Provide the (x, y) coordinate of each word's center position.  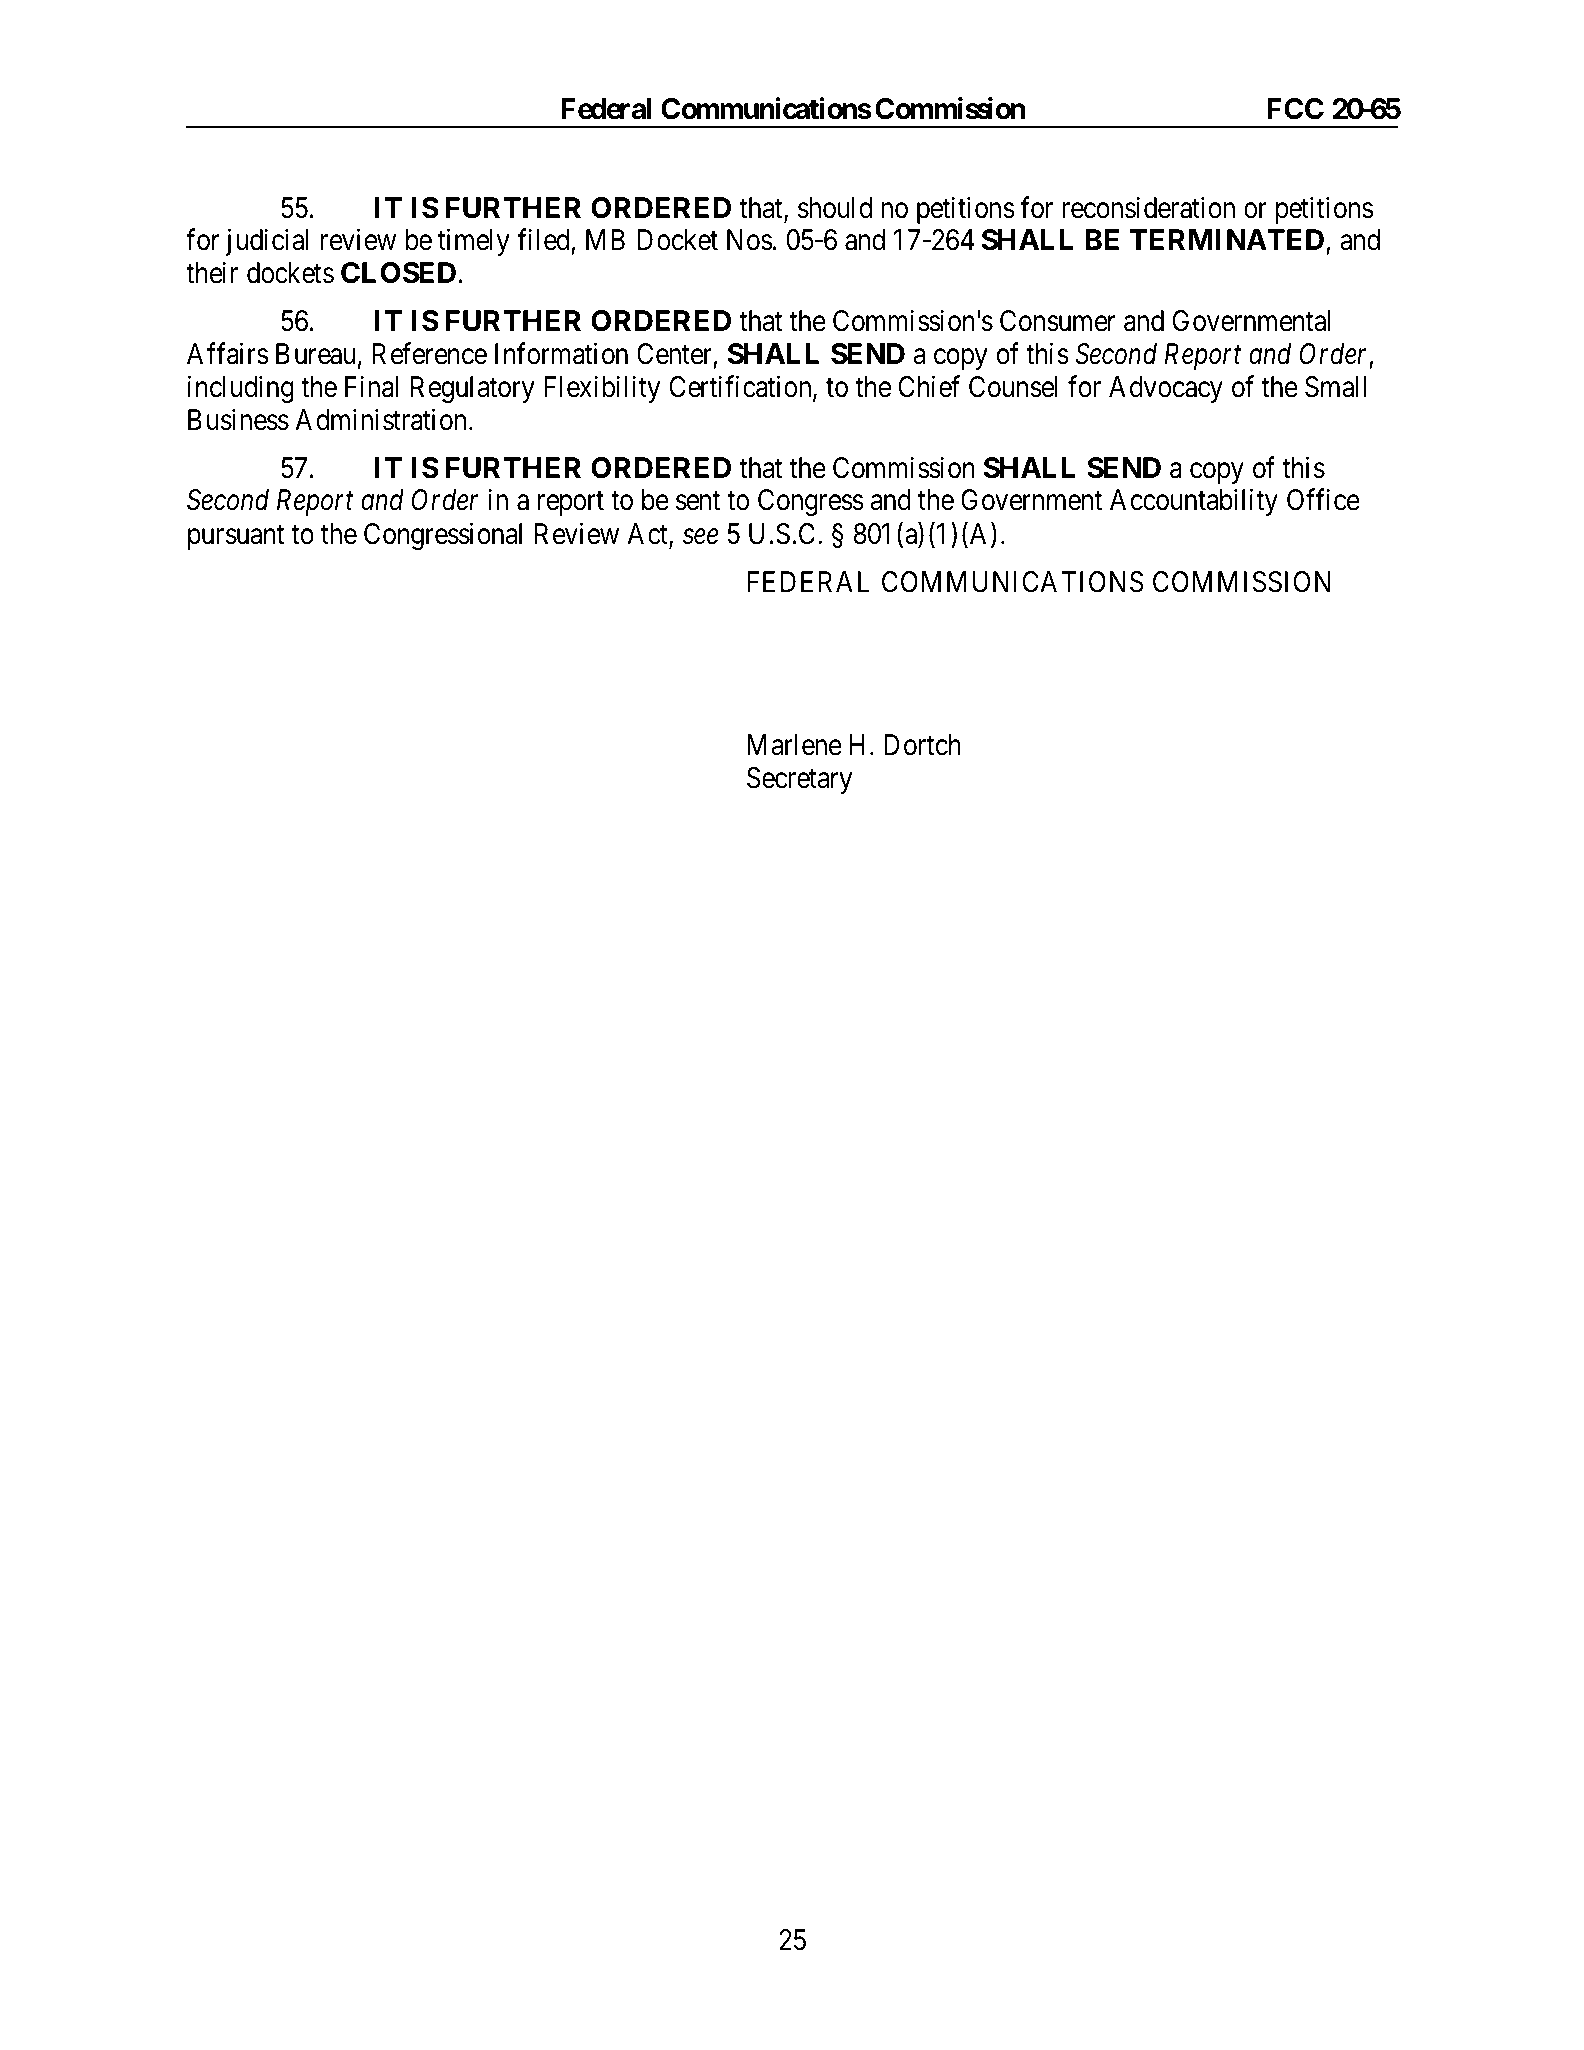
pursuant (236, 537)
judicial (267, 242)
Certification (741, 387)
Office (1323, 500)
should (835, 208)
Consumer (1058, 321)
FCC (1295, 109)
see (700, 537)
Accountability (1194, 502)
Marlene (794, 745)
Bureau (315, 354)
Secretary (799, 780)
